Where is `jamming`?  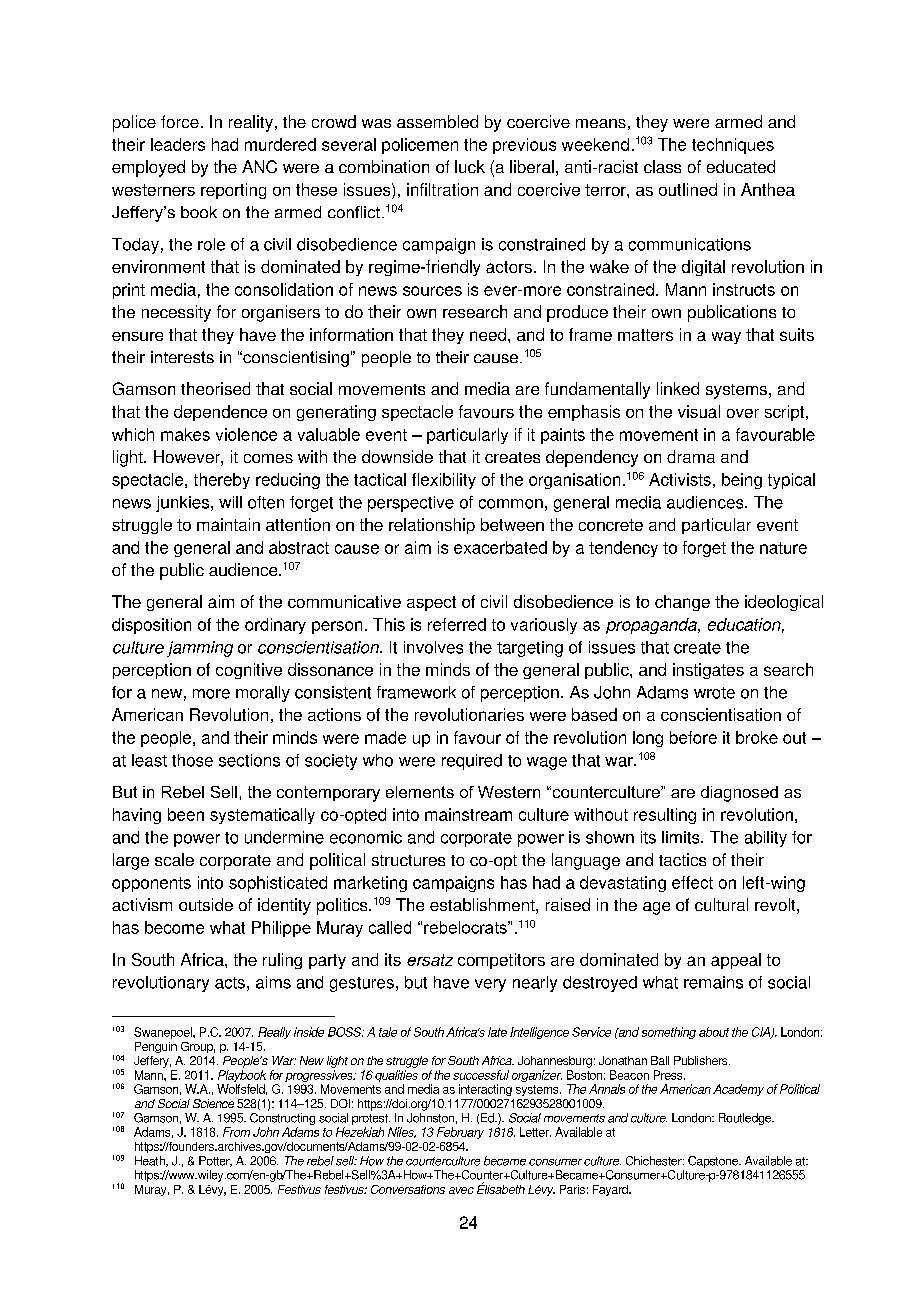 jamming is located at coordinates (200, 649).
